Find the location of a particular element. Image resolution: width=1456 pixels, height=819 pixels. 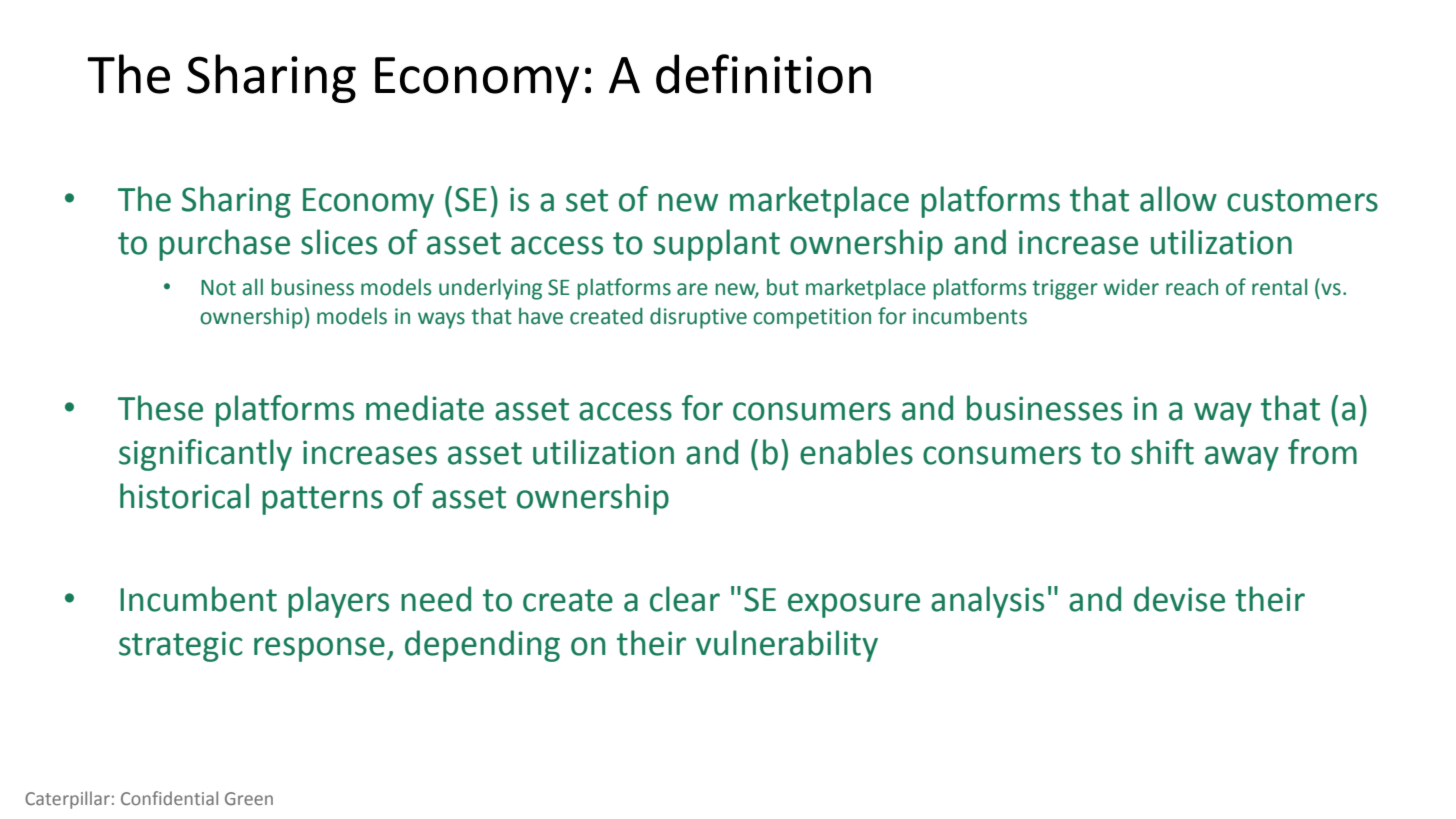

definition is located at coordinates (763, 74).
